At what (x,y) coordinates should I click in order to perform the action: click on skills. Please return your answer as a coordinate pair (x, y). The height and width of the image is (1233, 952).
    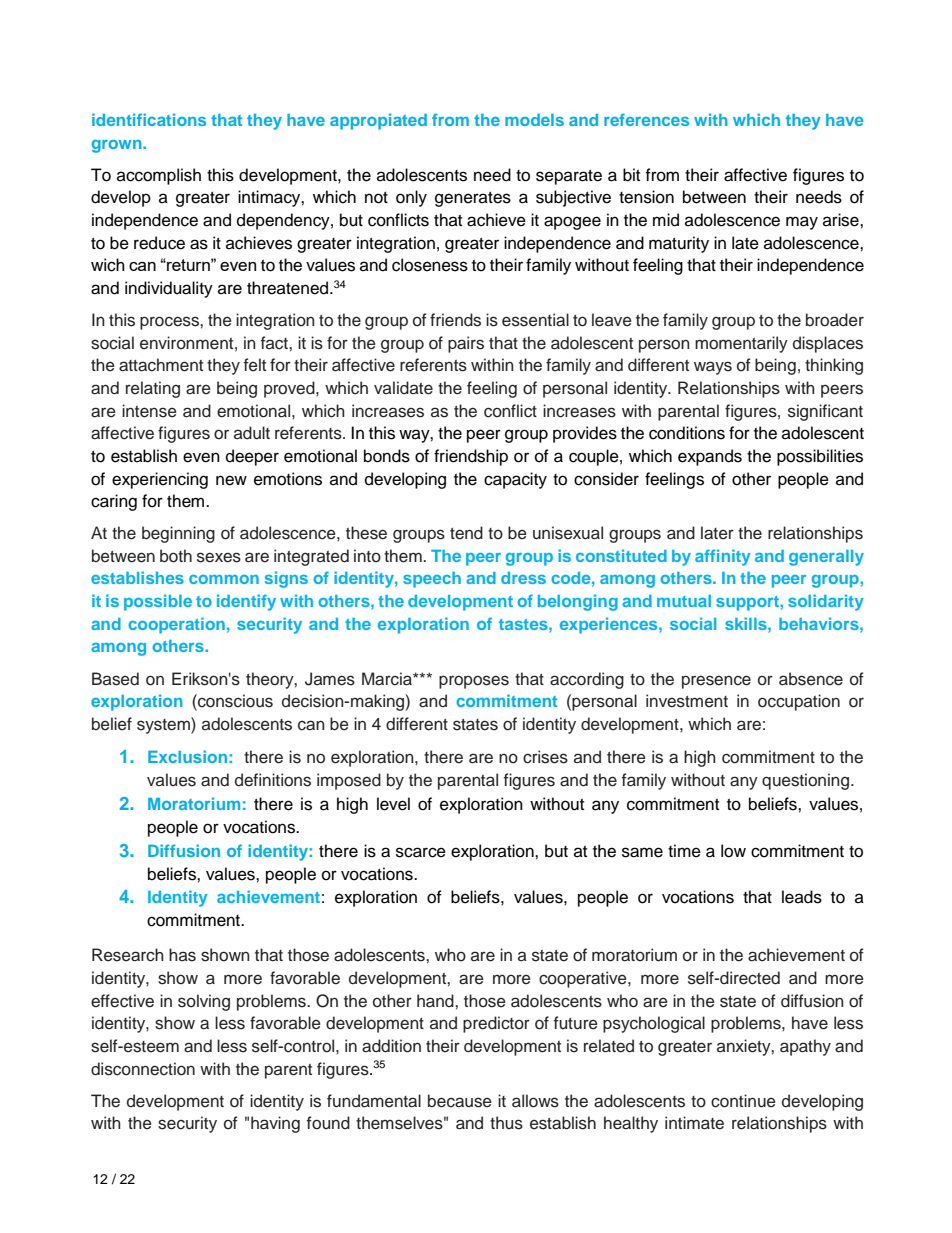
    Looking at the image, I should click on (747, 623).
